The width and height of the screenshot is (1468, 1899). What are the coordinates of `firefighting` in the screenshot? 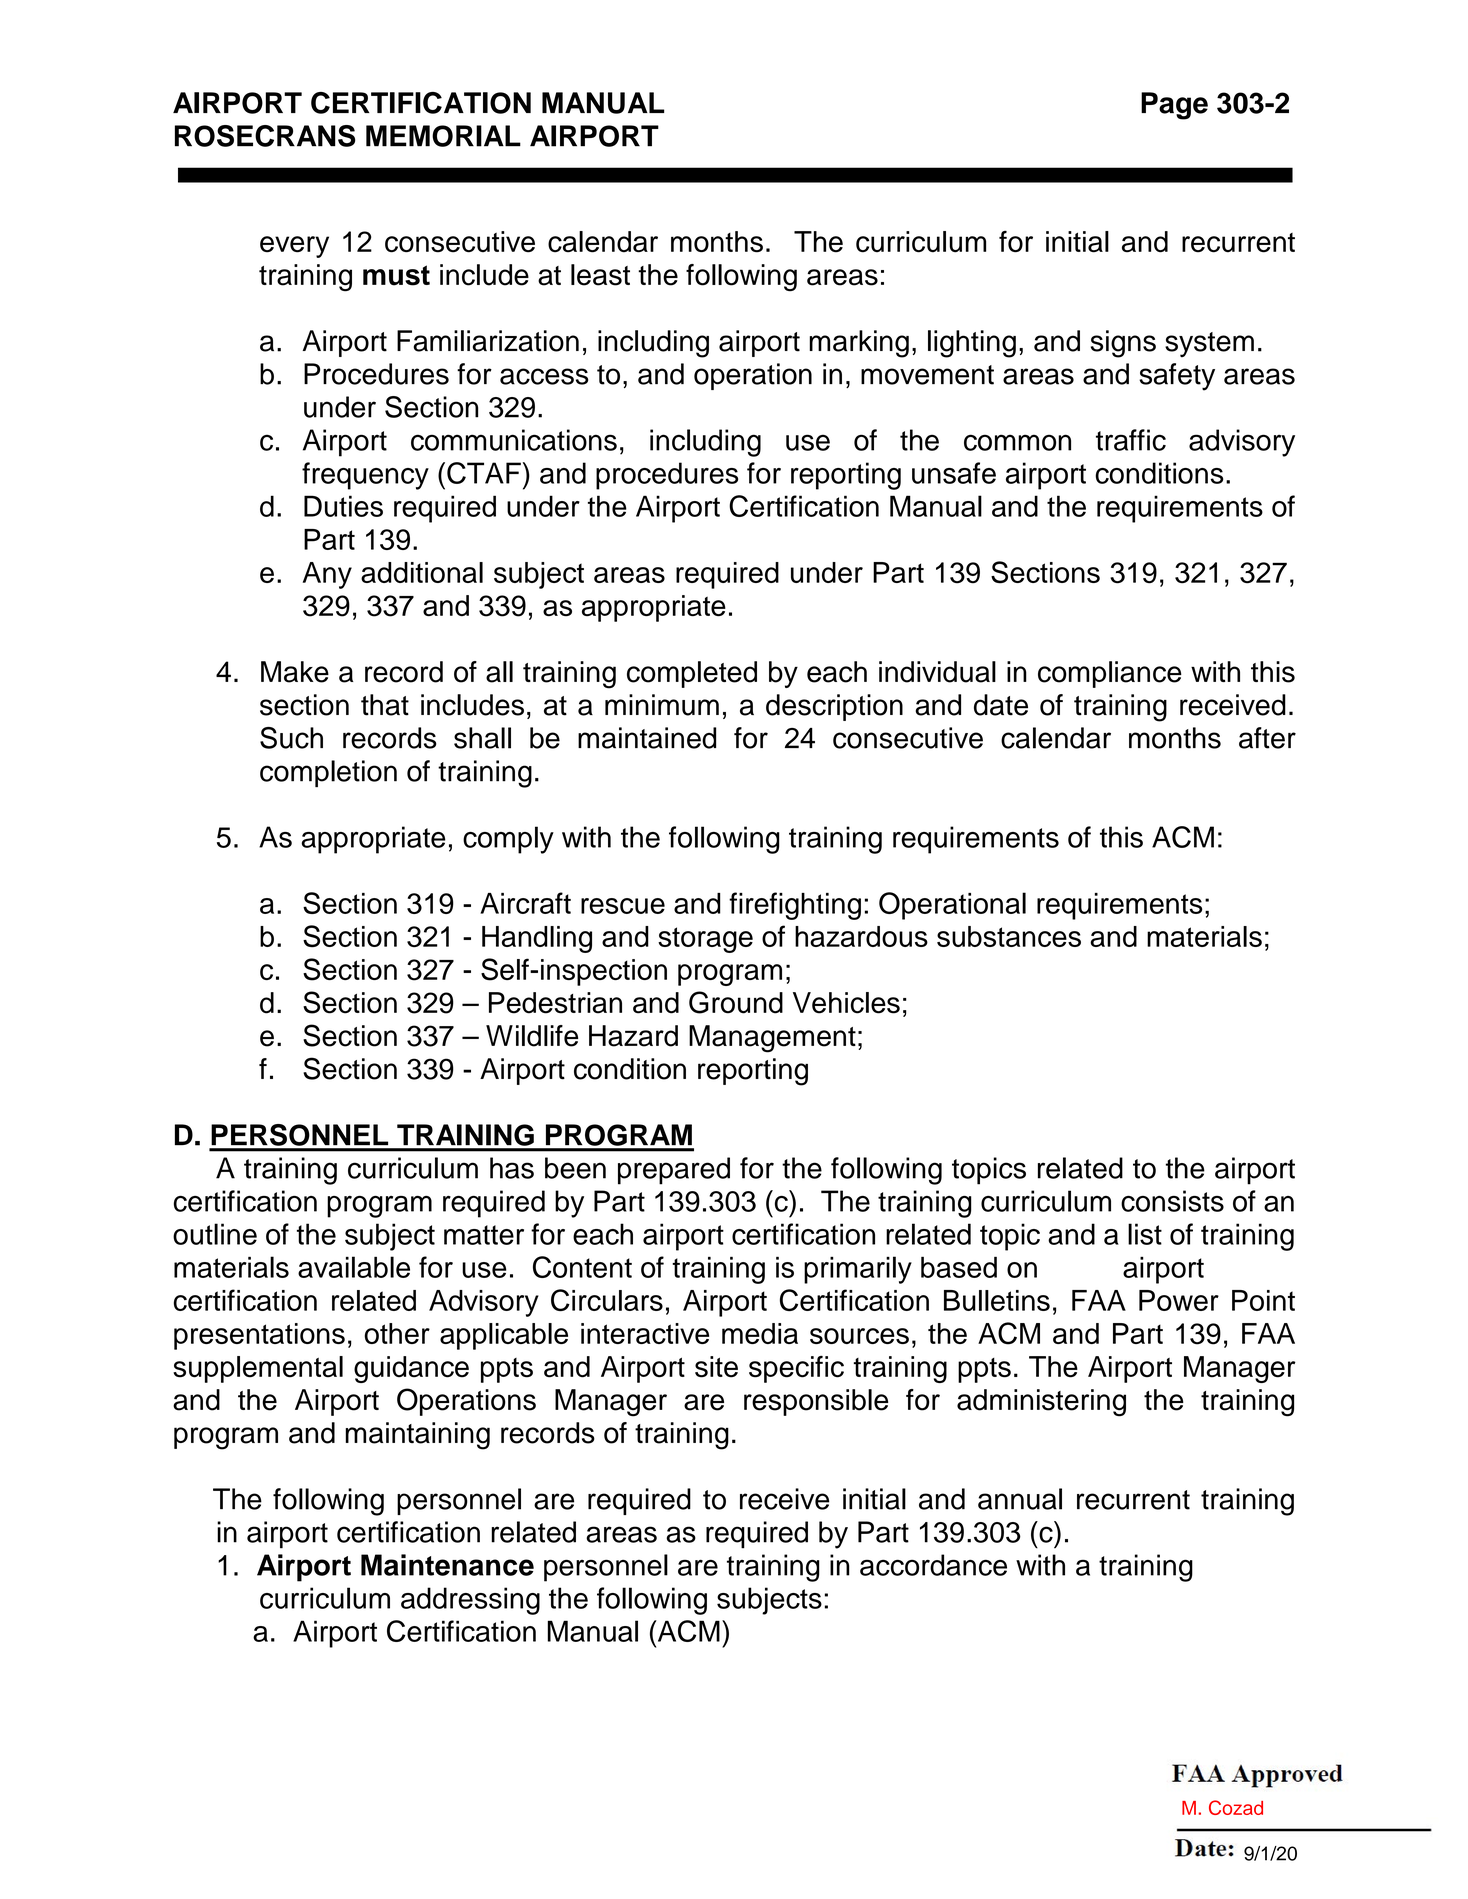 It's located at (795, 906).
